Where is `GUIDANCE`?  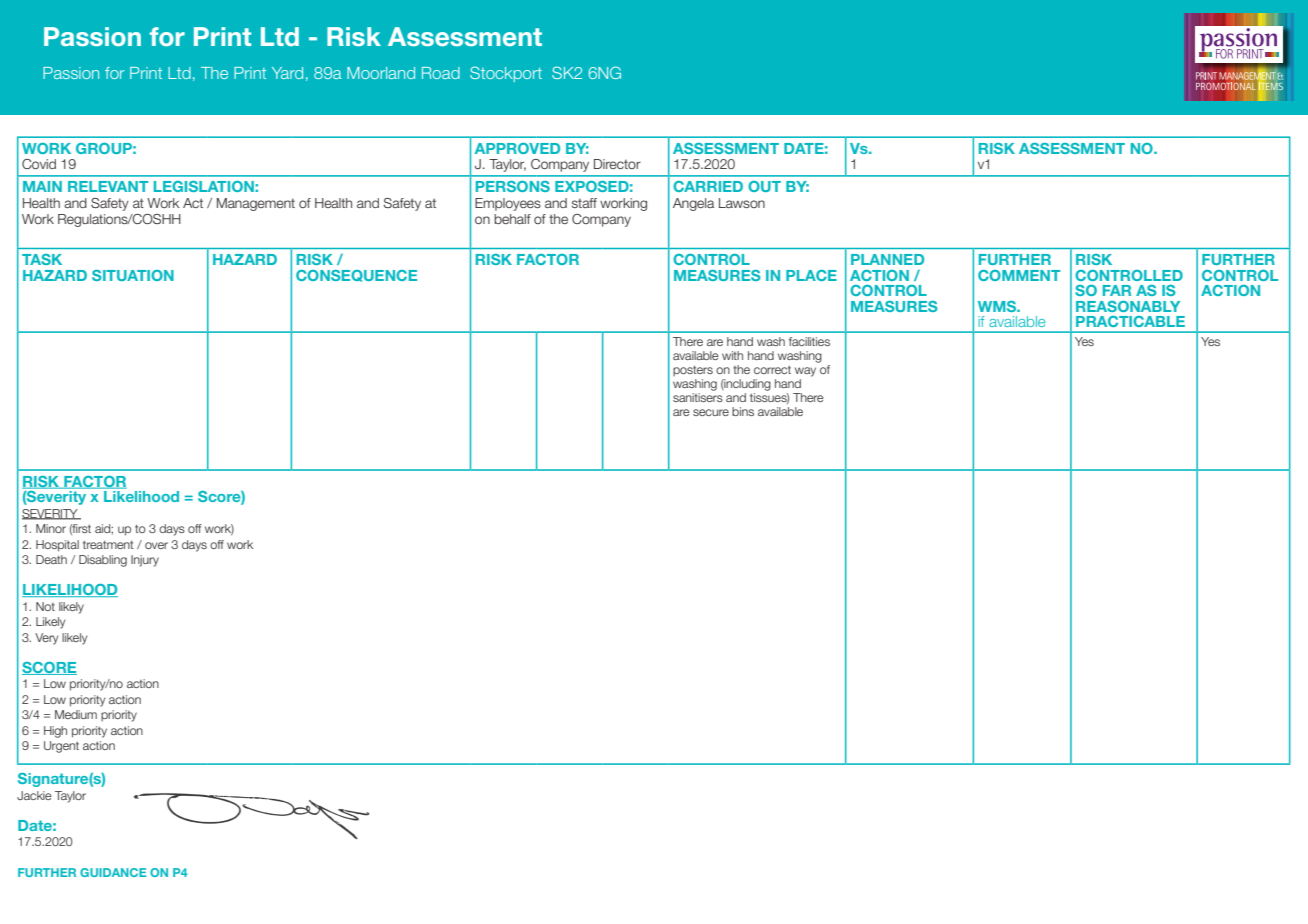
GUIDANCE is located at coordinates (113, 872).
